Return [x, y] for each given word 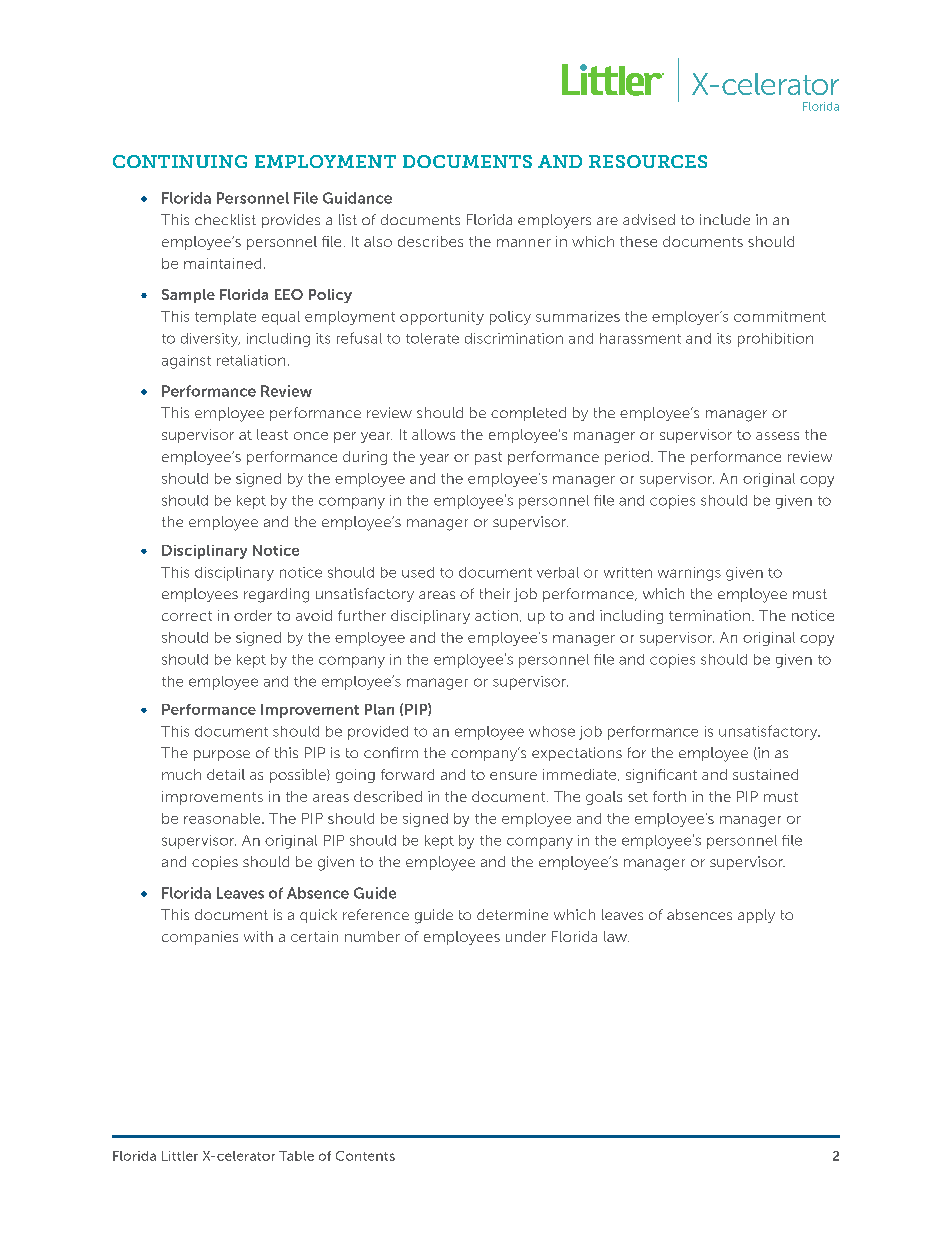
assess [777, 436]
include [725, 219]
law [616, 936]
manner [524, 243]
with [258, 936]
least [272, 434]
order [253, 615]
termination [709, 615]
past [488, 458]
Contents [365, 1156]
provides [291, 221]
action [496, 615]
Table [296, 1156]
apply [756, 916]
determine [512, 914]
